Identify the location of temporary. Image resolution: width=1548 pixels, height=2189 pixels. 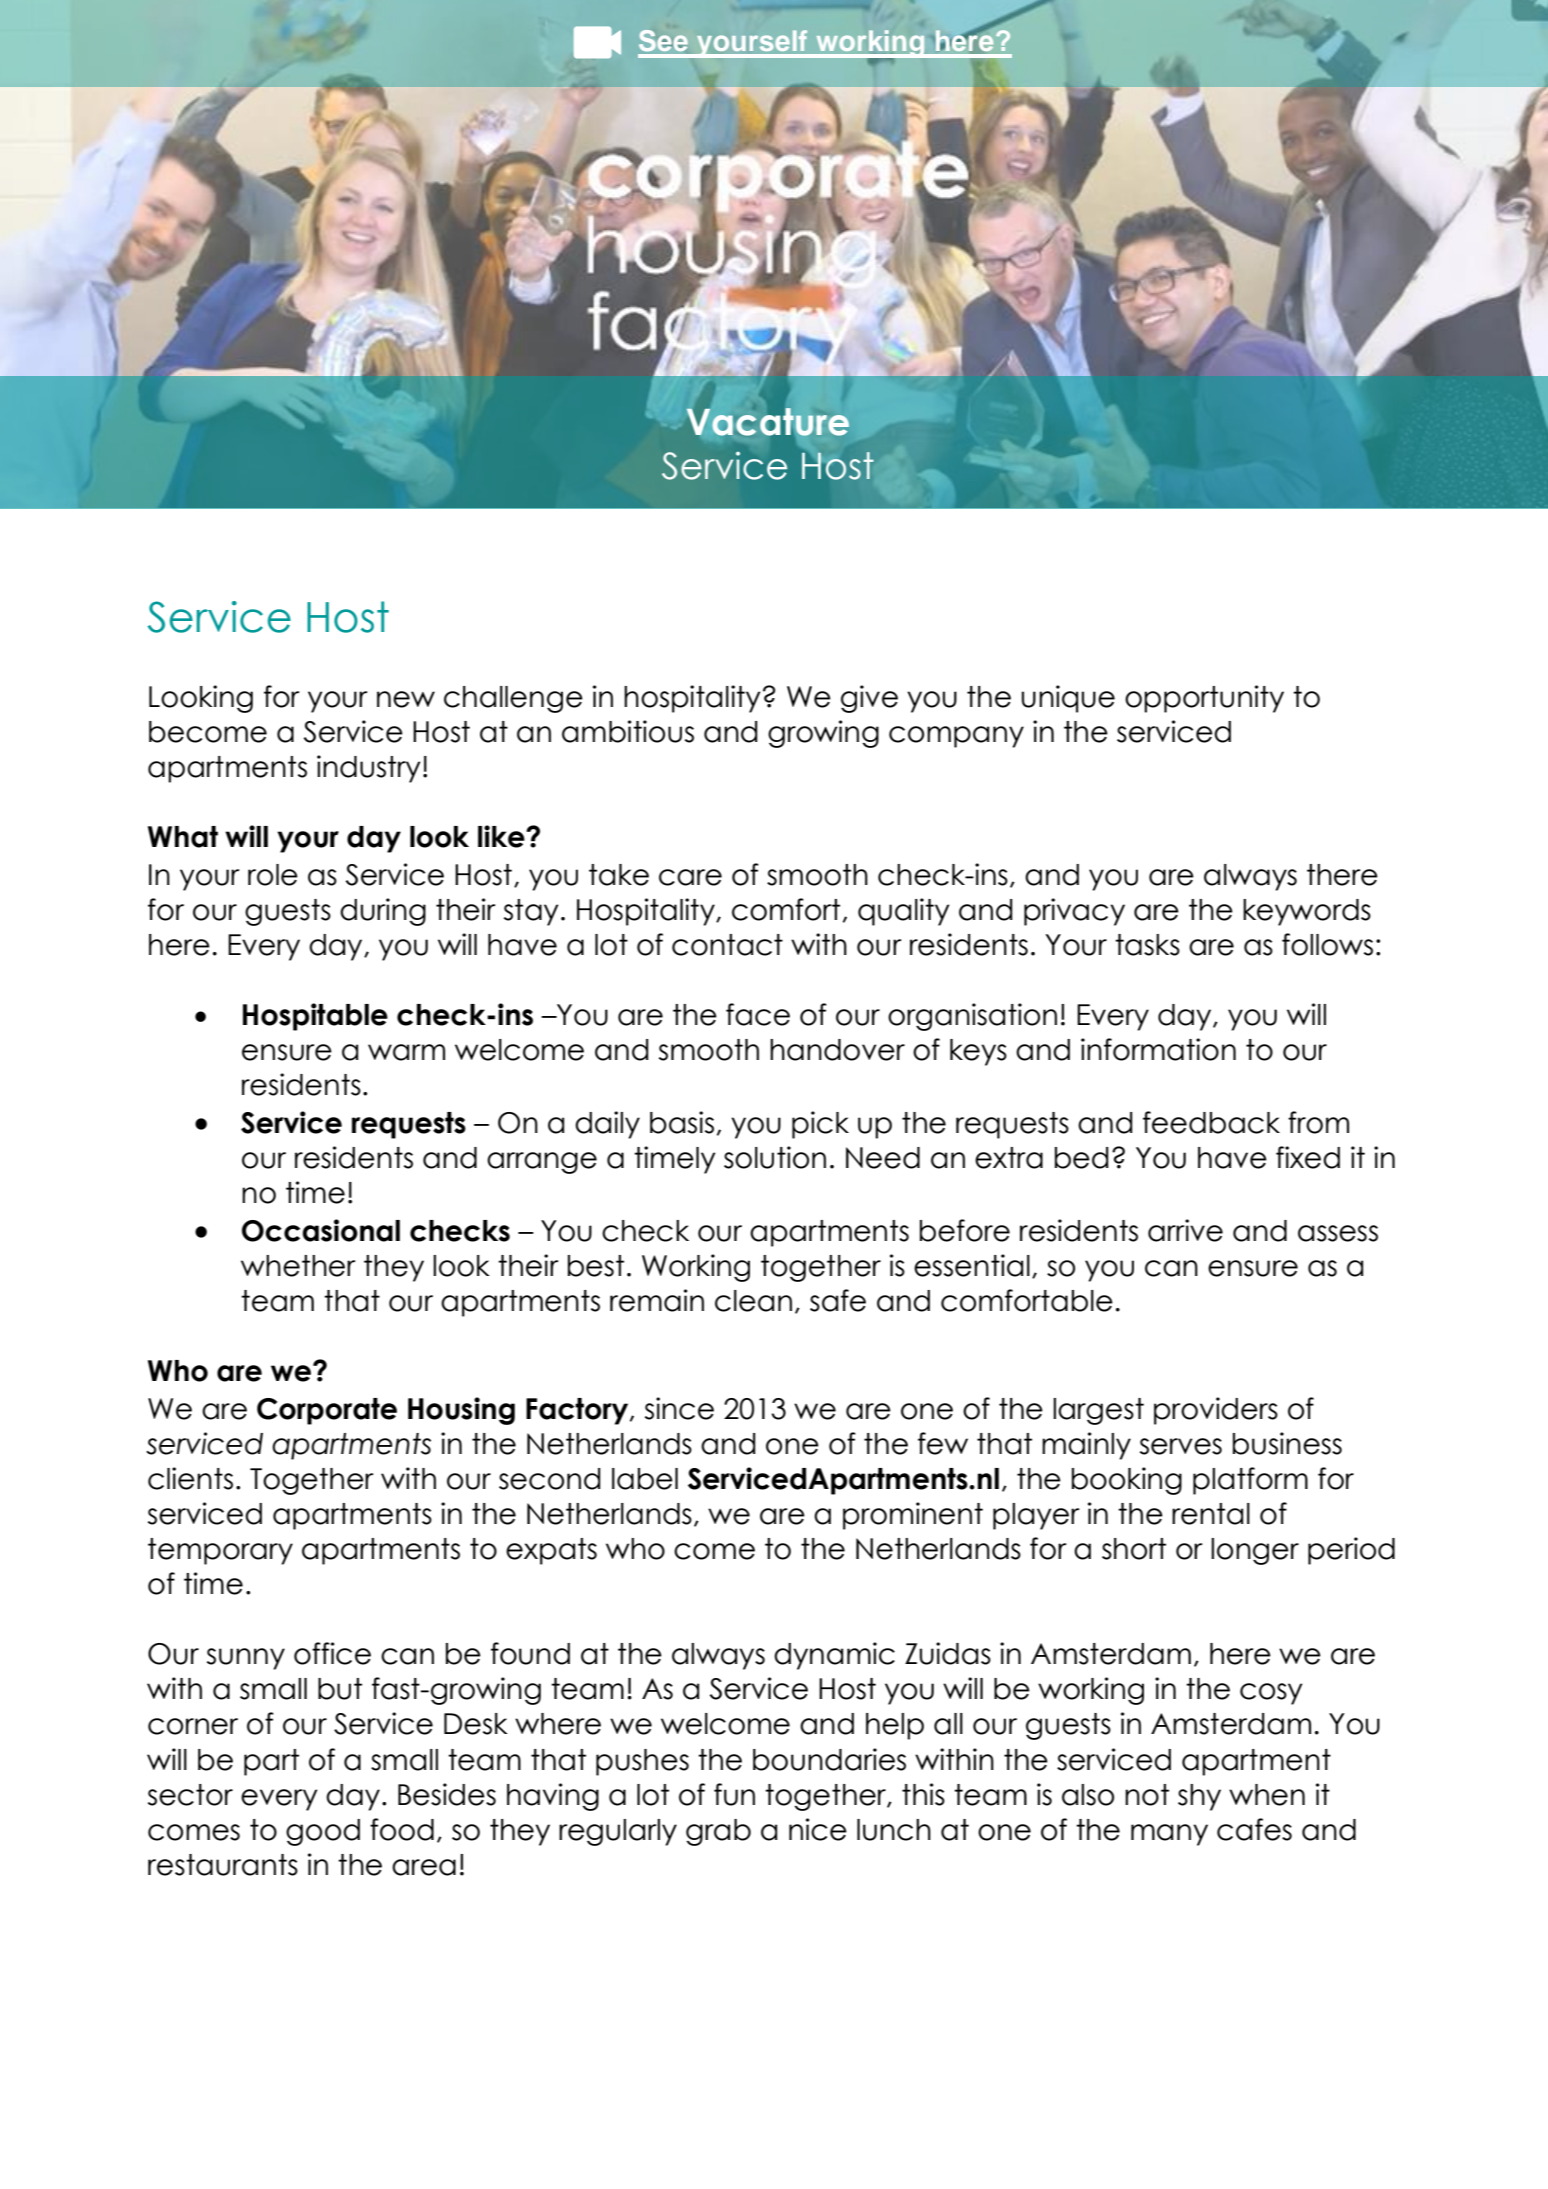
(220, 1551).
